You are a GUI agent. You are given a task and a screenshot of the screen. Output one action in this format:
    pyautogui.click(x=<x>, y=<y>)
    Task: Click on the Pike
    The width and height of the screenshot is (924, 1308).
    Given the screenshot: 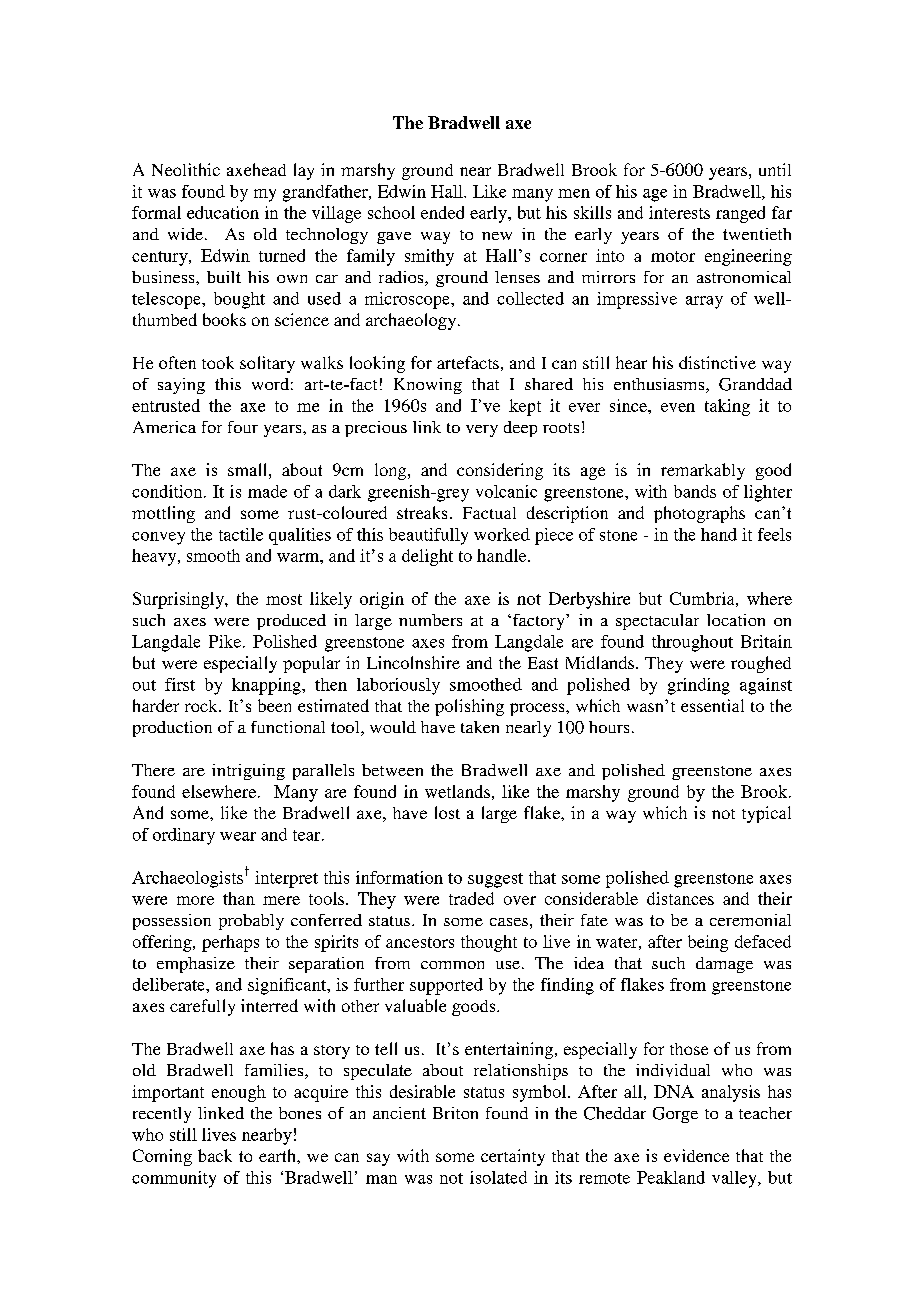 What is the action you would take?
    pyautogui.click(x=226, y=641)
